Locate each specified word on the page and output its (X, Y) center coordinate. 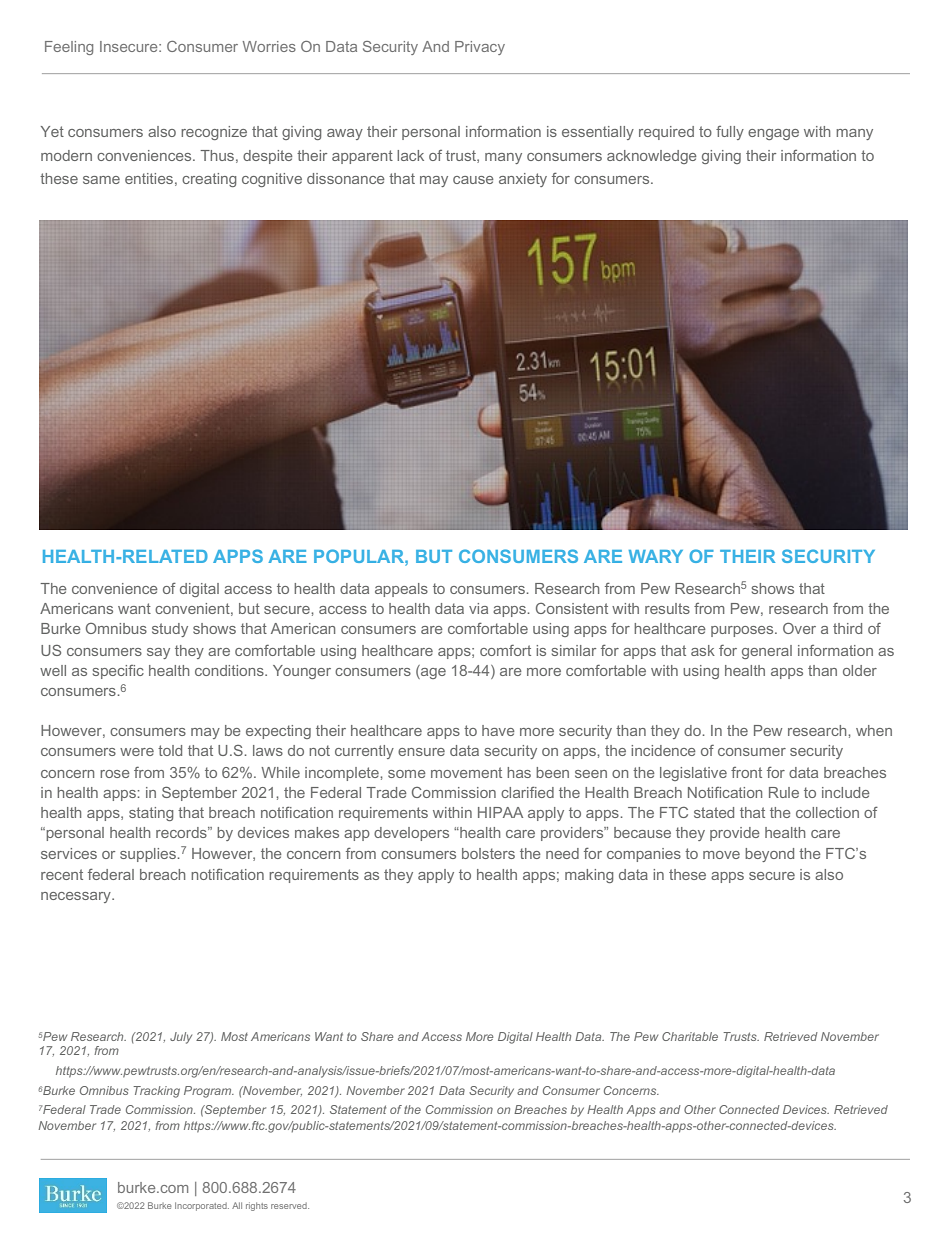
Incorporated (202, 1206)
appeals (401, 590)
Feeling (69, 48)
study (170, 630)
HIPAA (500, 812)
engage (773, 134)
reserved (290, 1206)
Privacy (480, 48)
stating (151, 814)
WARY (656, 556)
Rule (784, 792)
